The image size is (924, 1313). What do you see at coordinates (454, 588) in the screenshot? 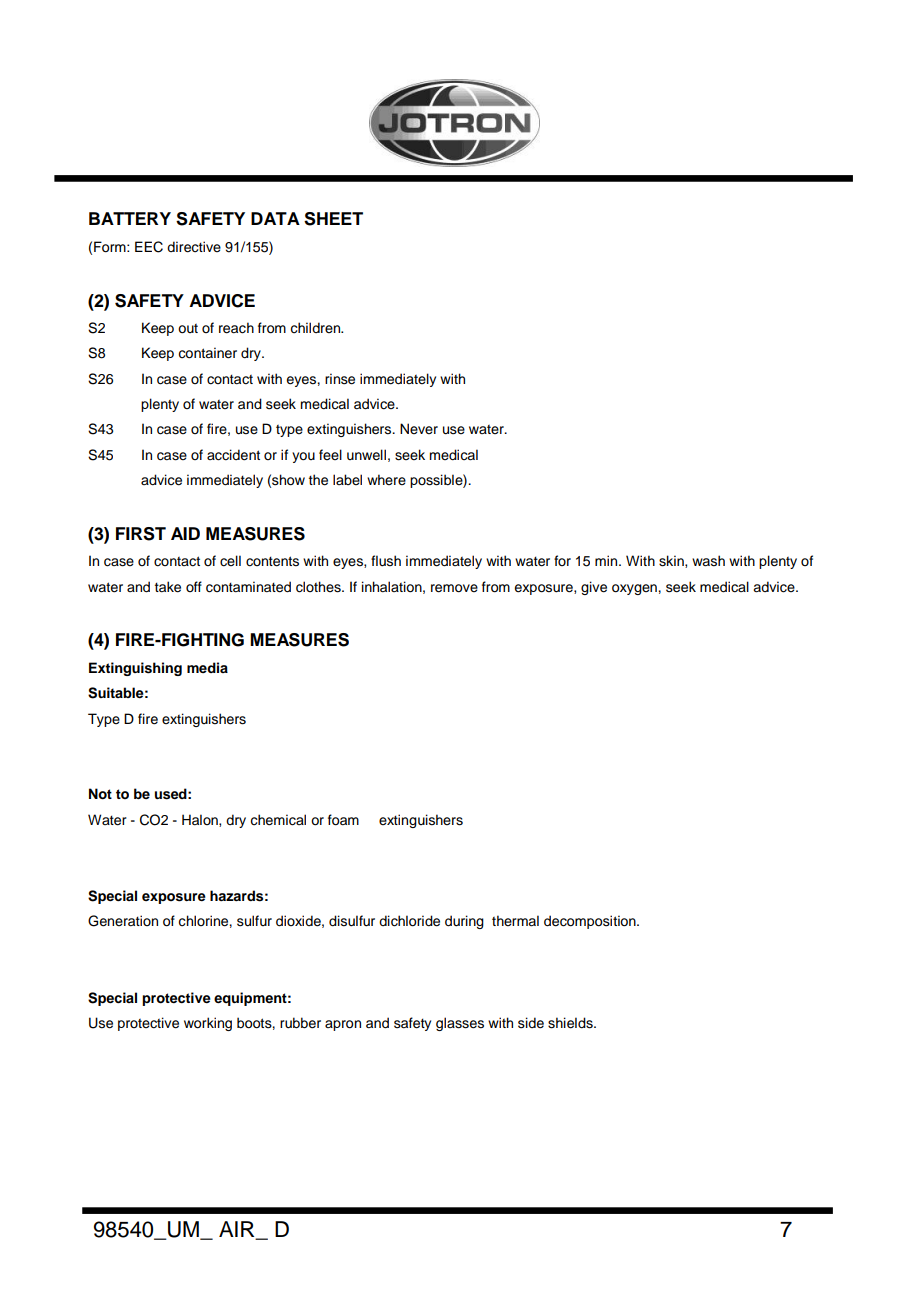
I see `remove` at bounding box center [454, 588].
